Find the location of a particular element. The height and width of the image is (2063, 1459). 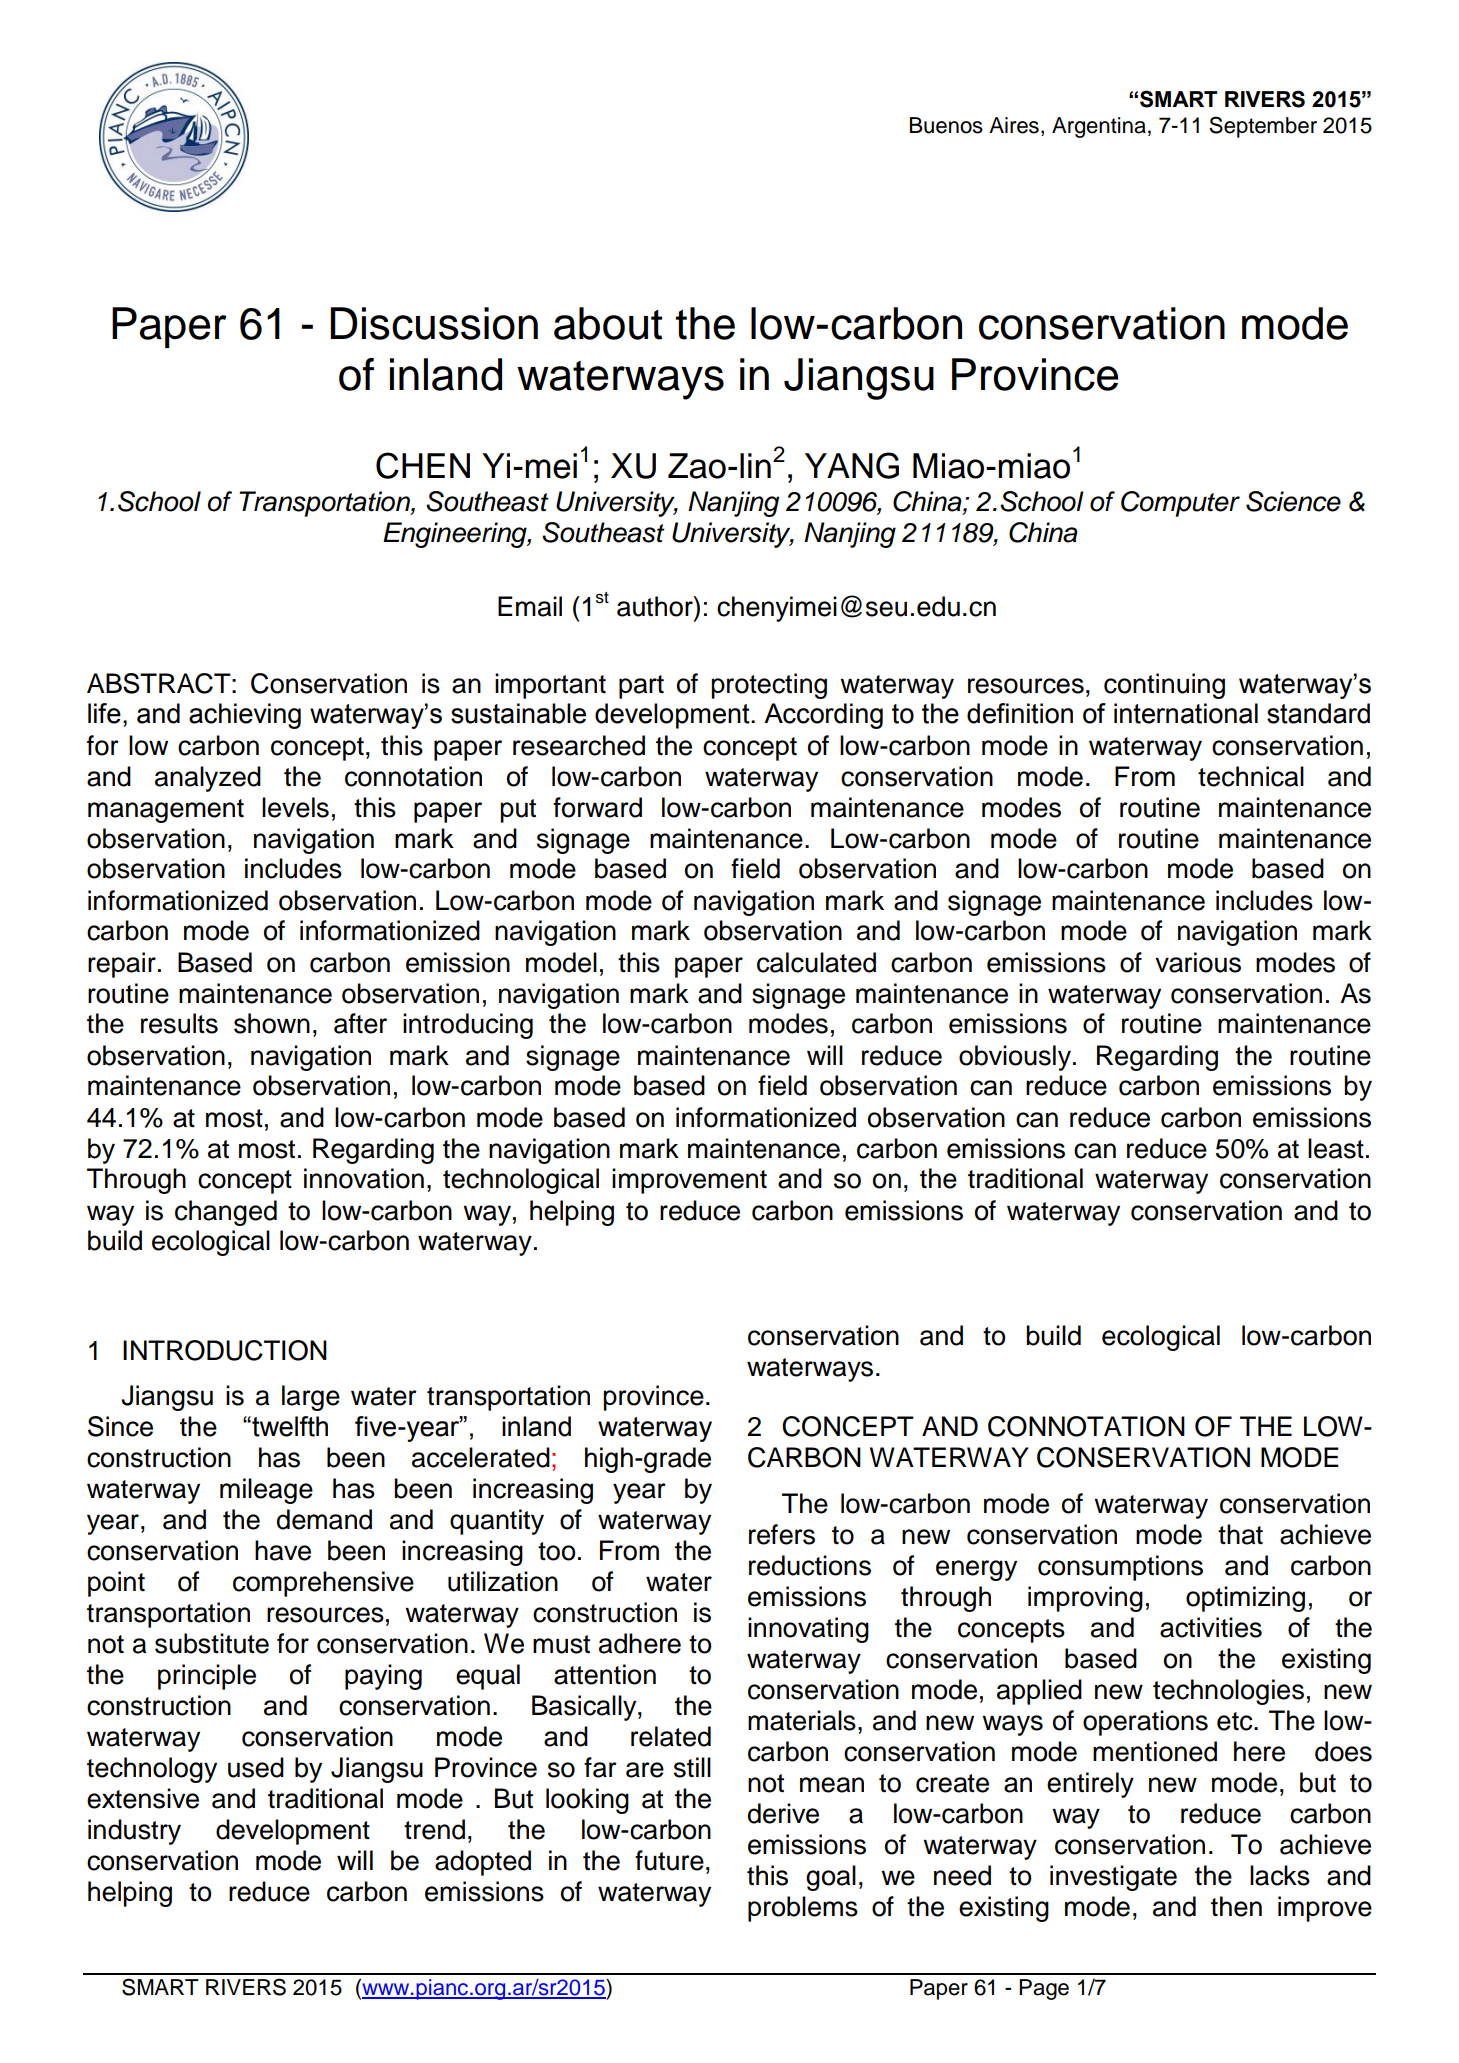

about is located at coordinates (608, 323).
